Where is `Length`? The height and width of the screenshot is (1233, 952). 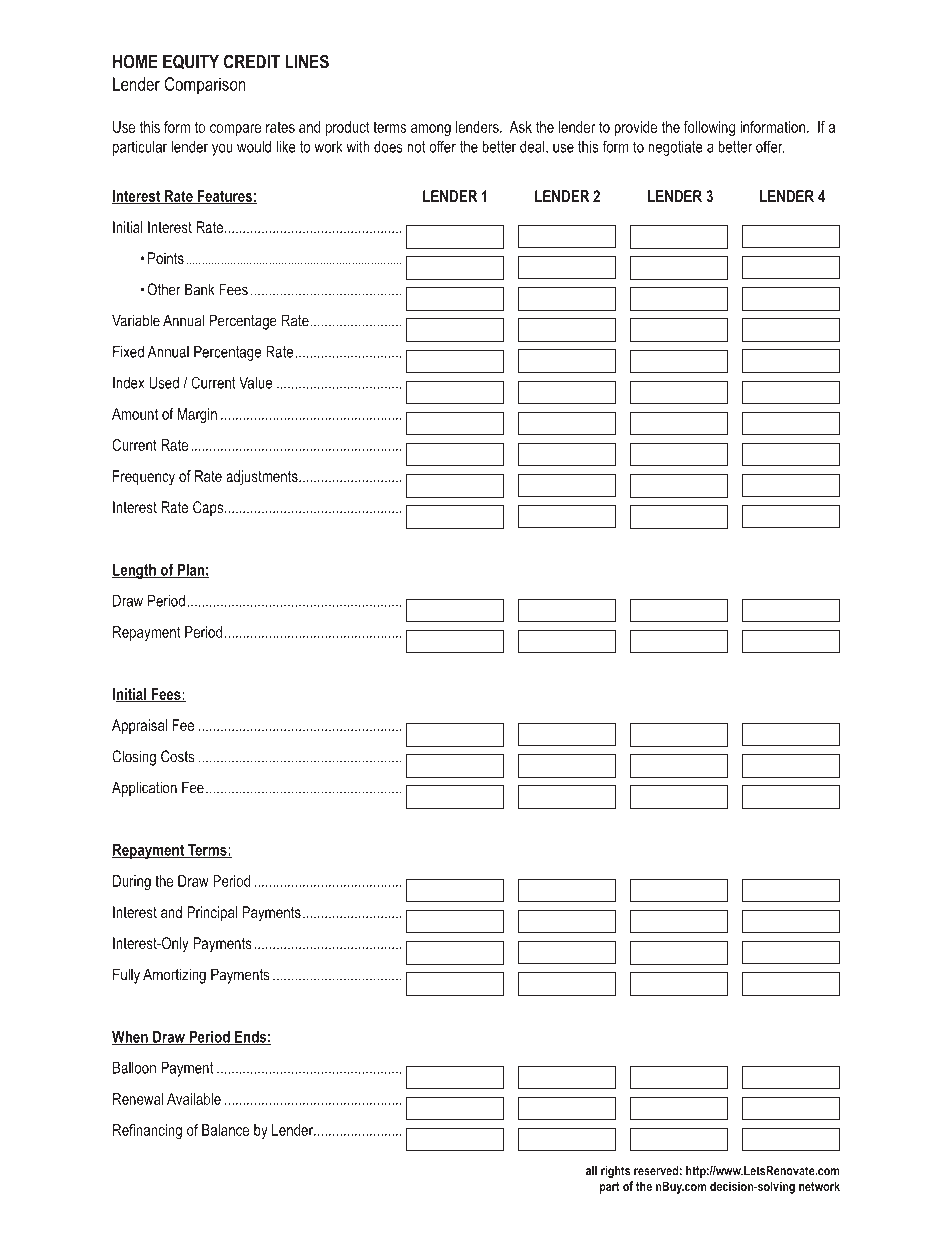
Length is located at coordinates (135, 571).
